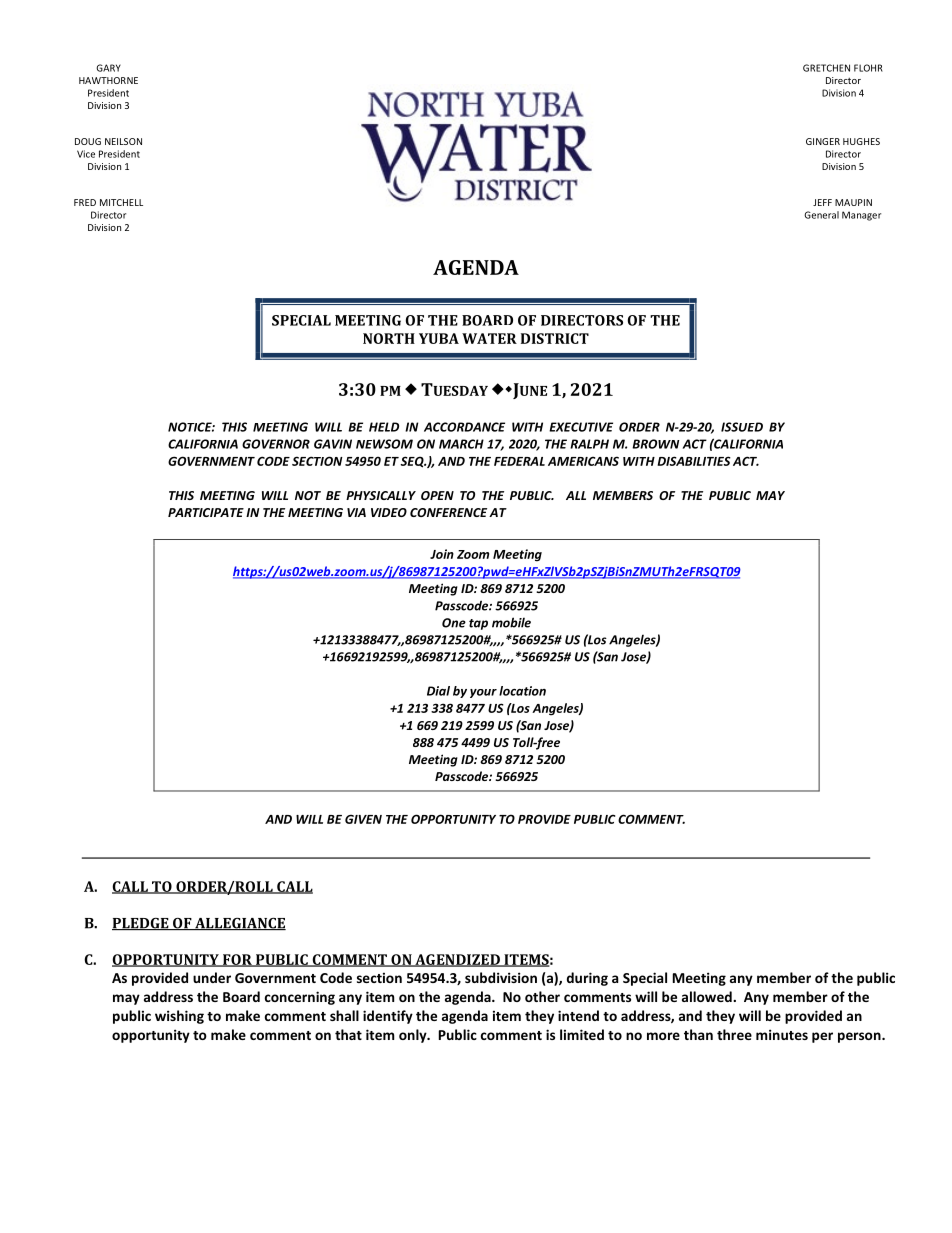 The height and width of the document is (1233, 952). Describe the element at coordinates (826, 68) in the document. I see `GRETCHEN` at that location.
